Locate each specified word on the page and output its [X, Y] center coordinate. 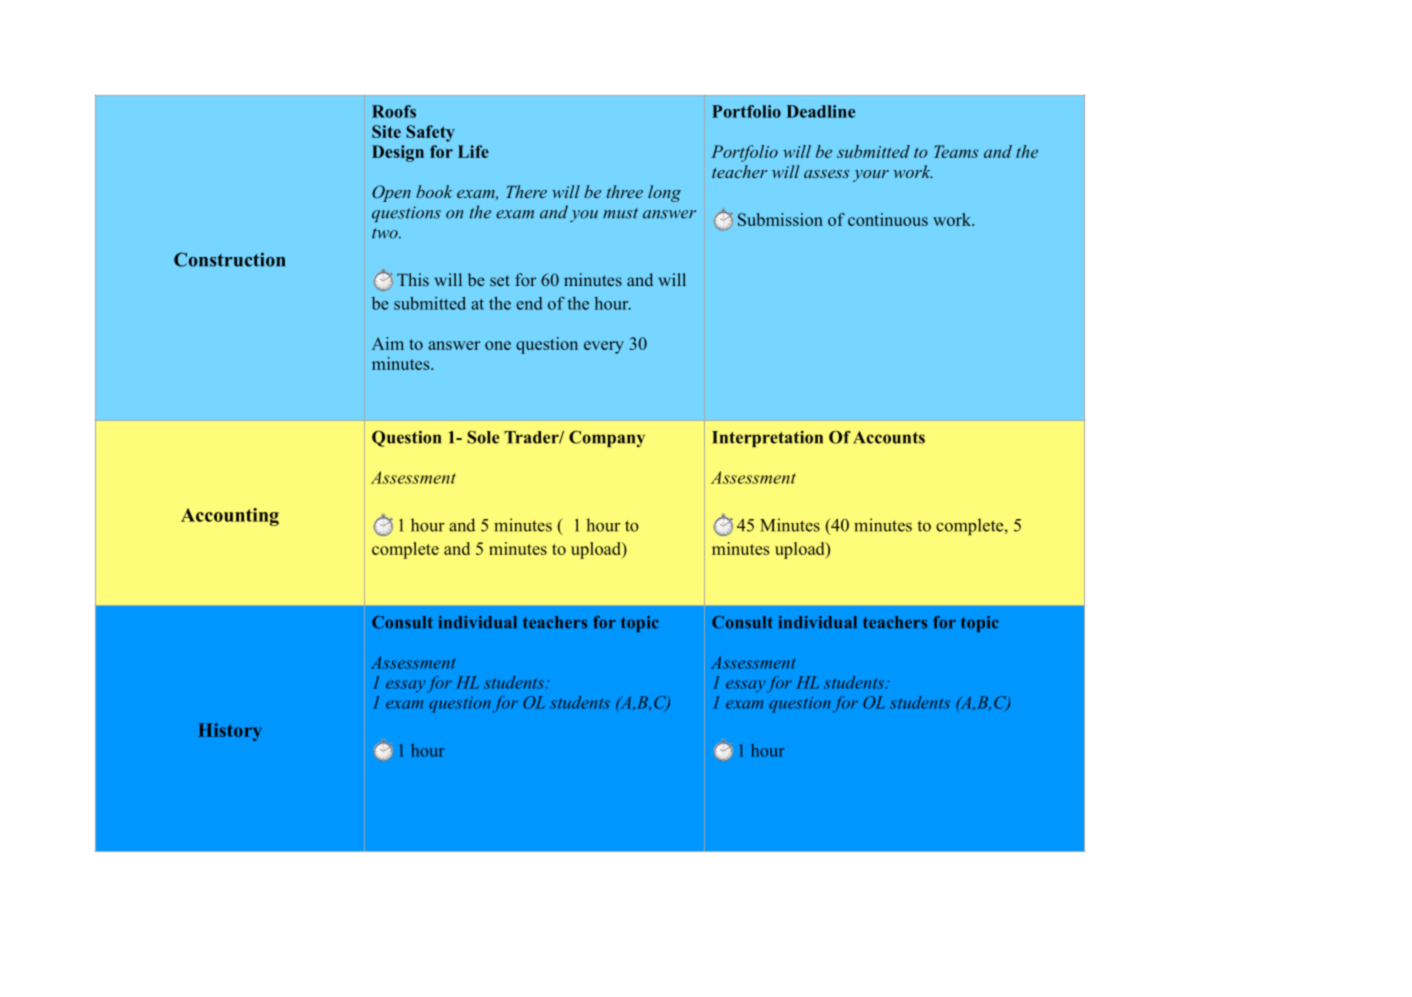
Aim [388, 343]
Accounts [889, 437]
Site [386, 131]
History [230, 732]
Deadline [820, 111]
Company [607, 439]
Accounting [230, 517]
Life [473, 151]
